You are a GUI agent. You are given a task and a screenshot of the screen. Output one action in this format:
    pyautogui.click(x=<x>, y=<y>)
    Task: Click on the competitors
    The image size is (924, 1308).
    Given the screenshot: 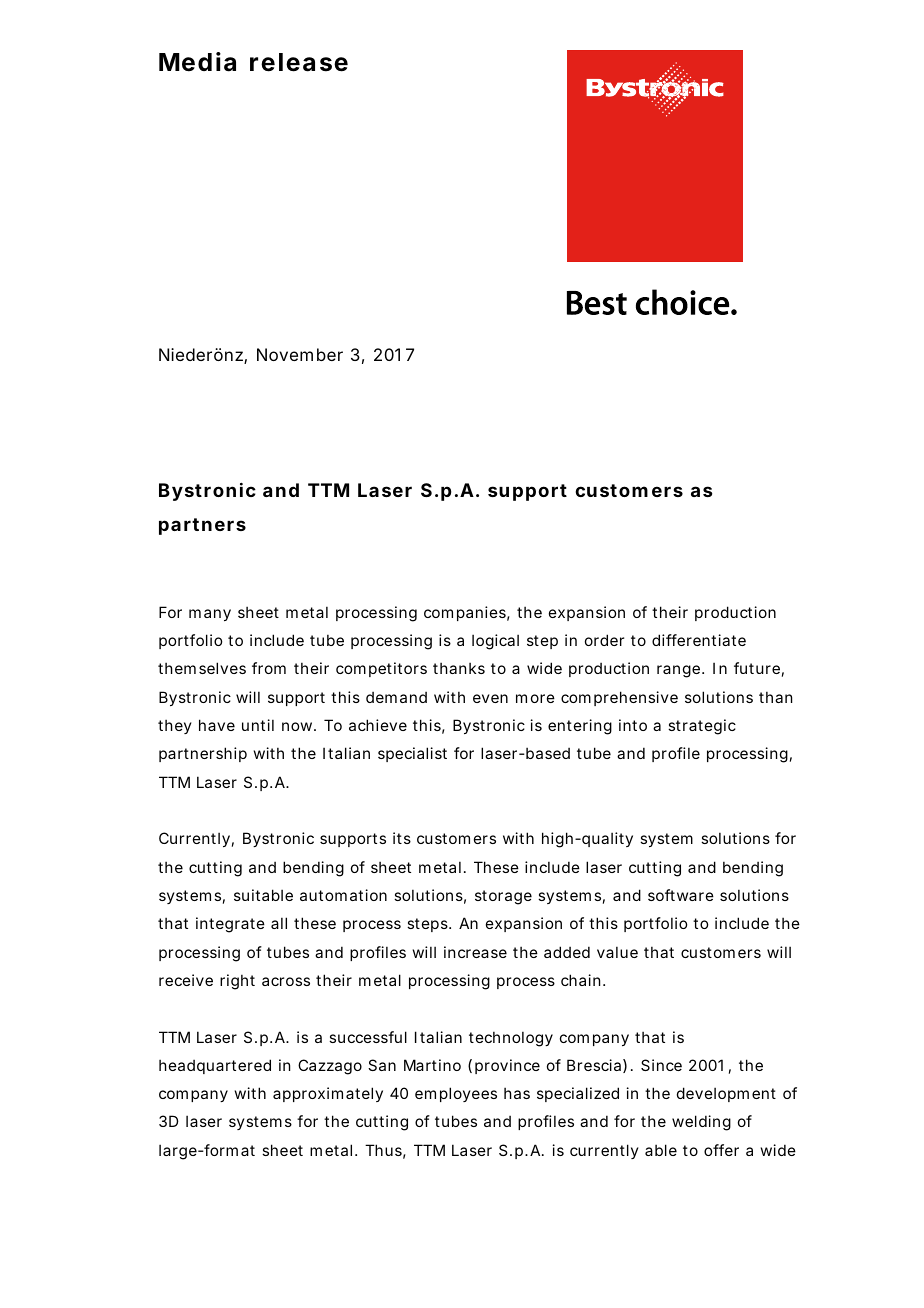 What is the action you would take?
    pyautogui.click(x=381, y=669)
